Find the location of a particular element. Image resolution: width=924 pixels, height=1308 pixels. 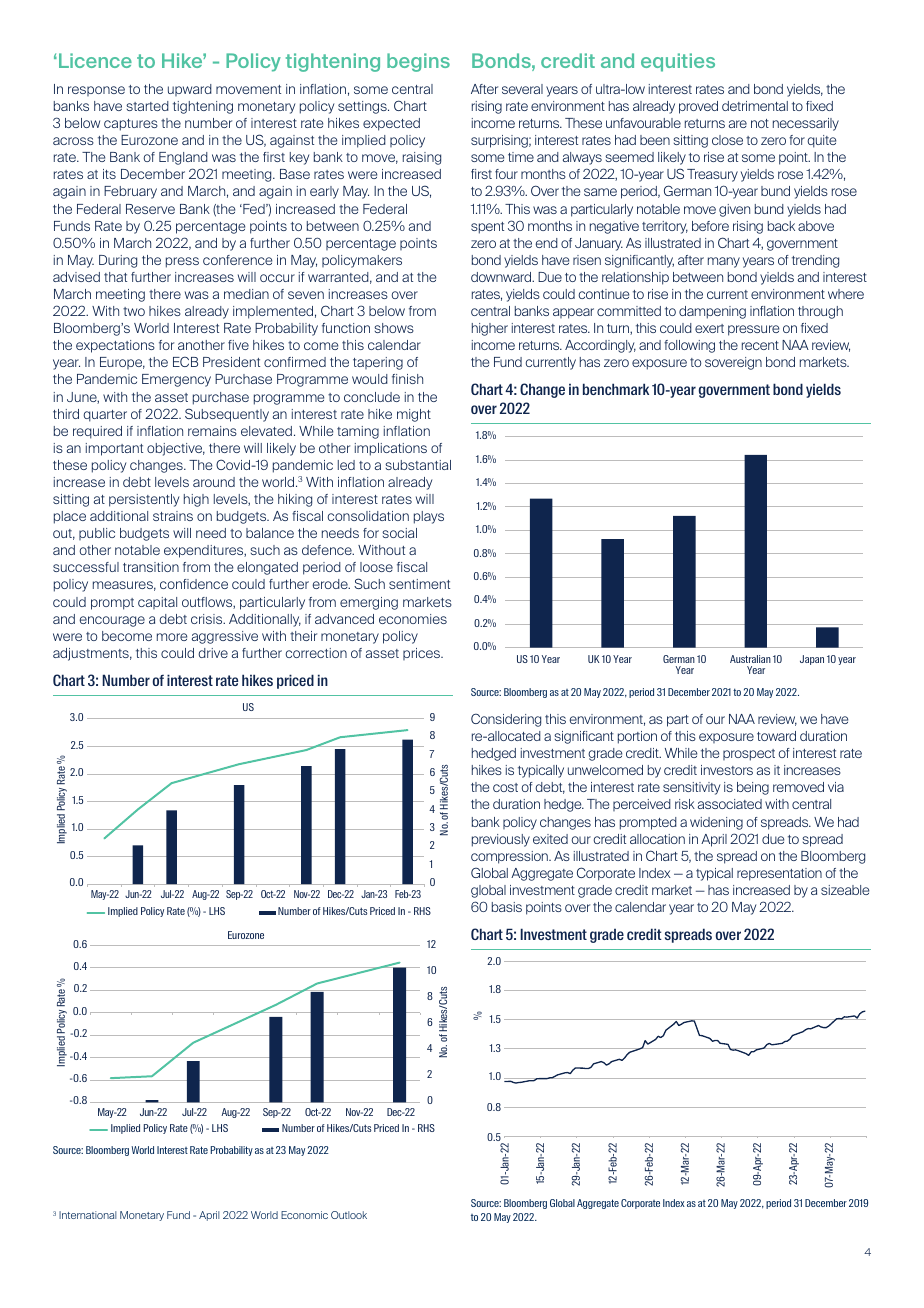

begins is located at coordinates (418, 62).
